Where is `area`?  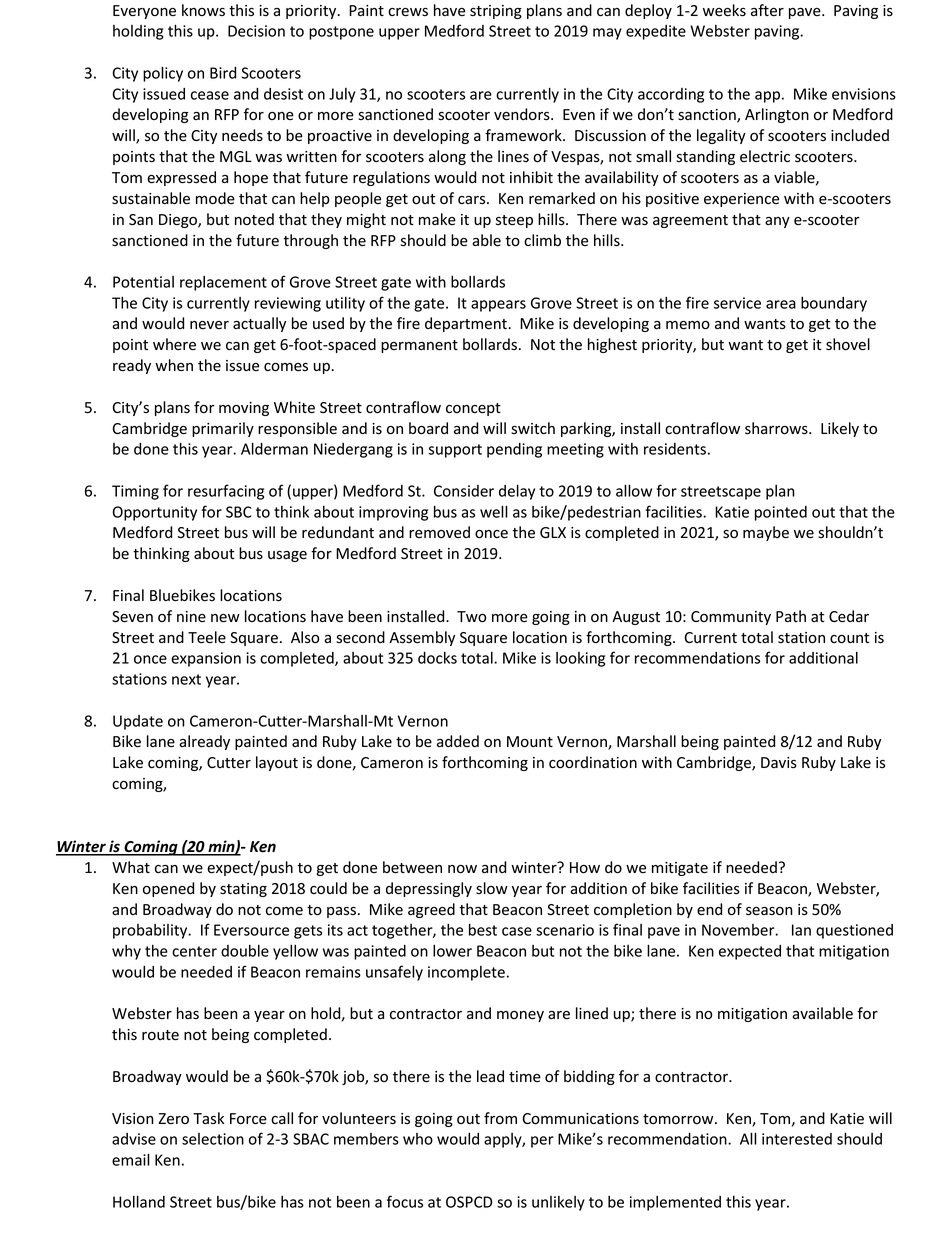
area is located at coordinates (781, 304).
